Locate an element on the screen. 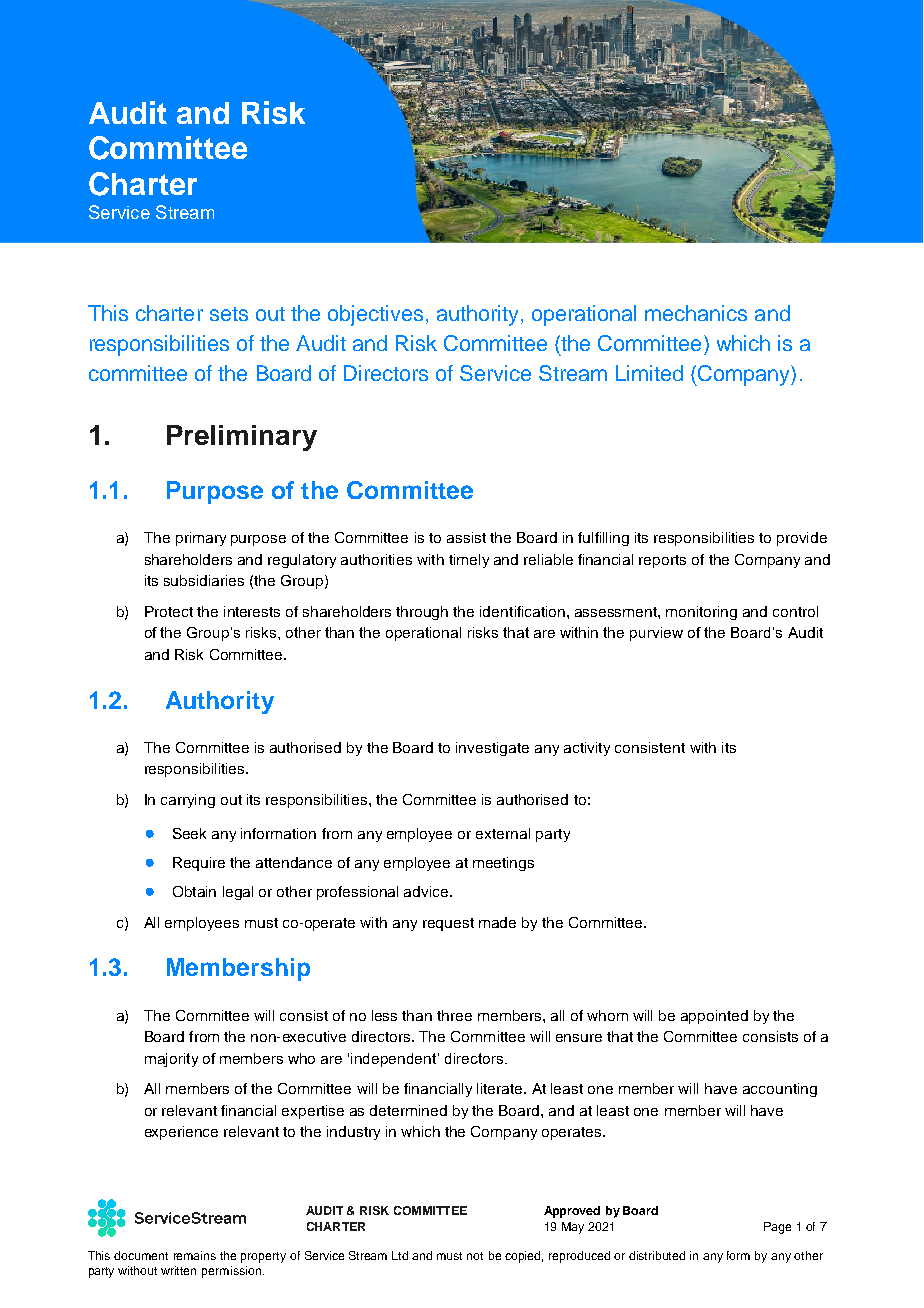  monitoring is located at coordinates (701, 613).
